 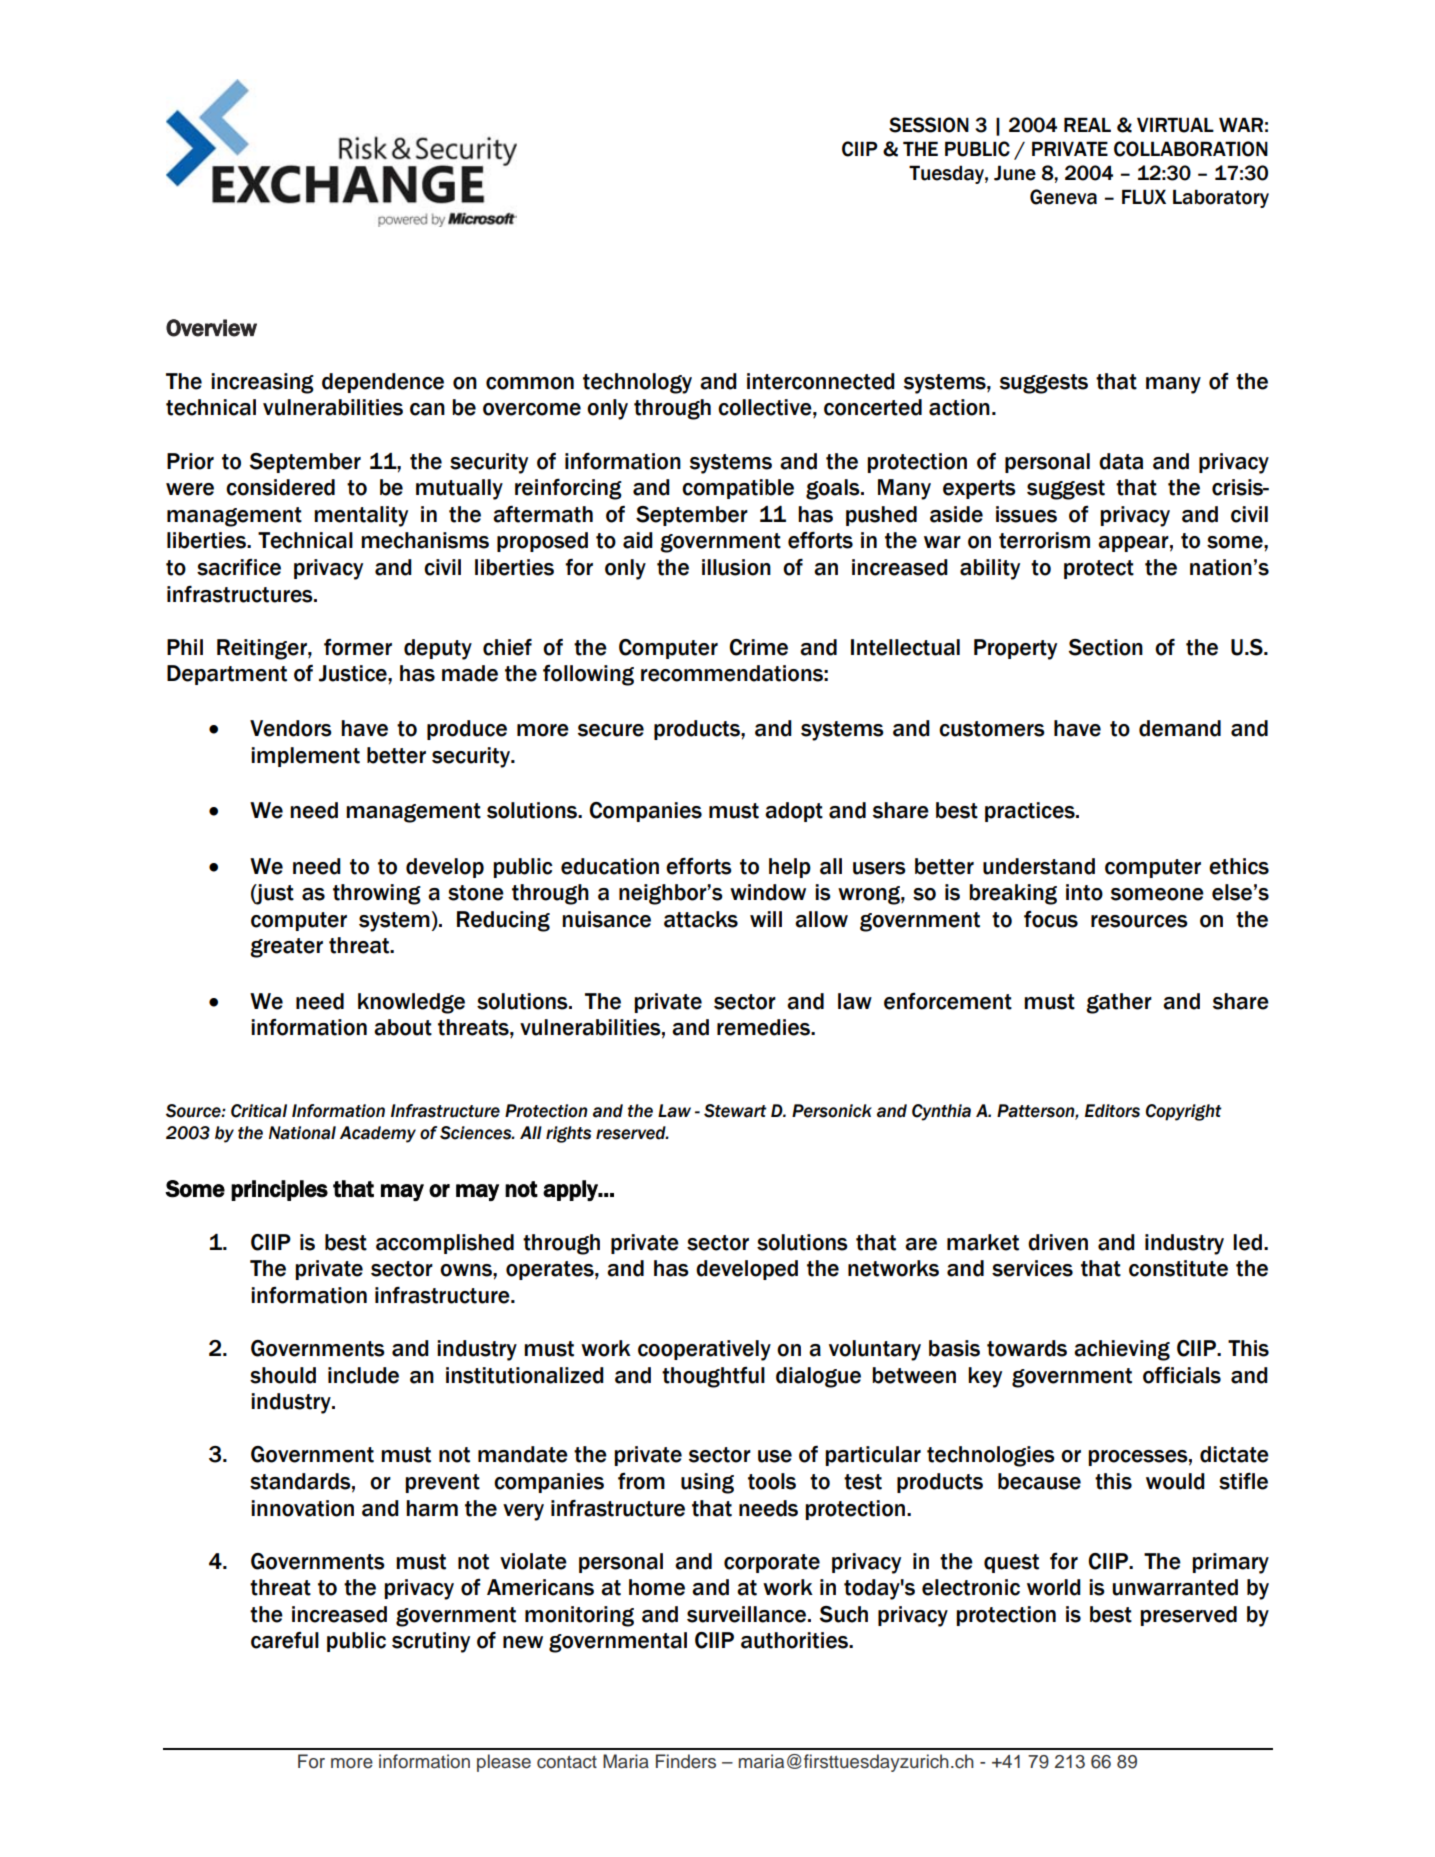 I want to click on Overview, so click(x=211, y=328).
